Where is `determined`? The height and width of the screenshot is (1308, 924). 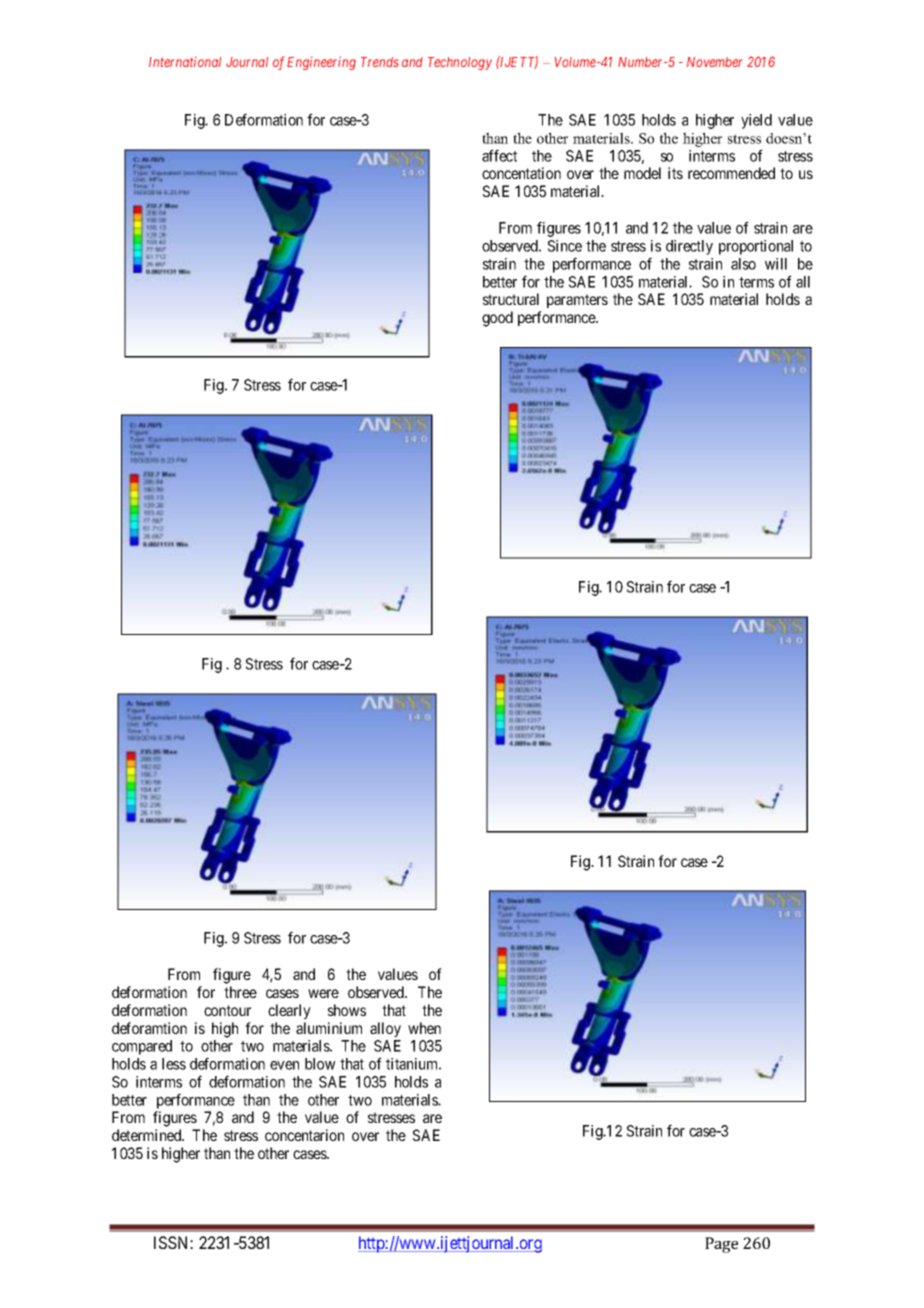
determined is located at coordinates (148, 1135).
